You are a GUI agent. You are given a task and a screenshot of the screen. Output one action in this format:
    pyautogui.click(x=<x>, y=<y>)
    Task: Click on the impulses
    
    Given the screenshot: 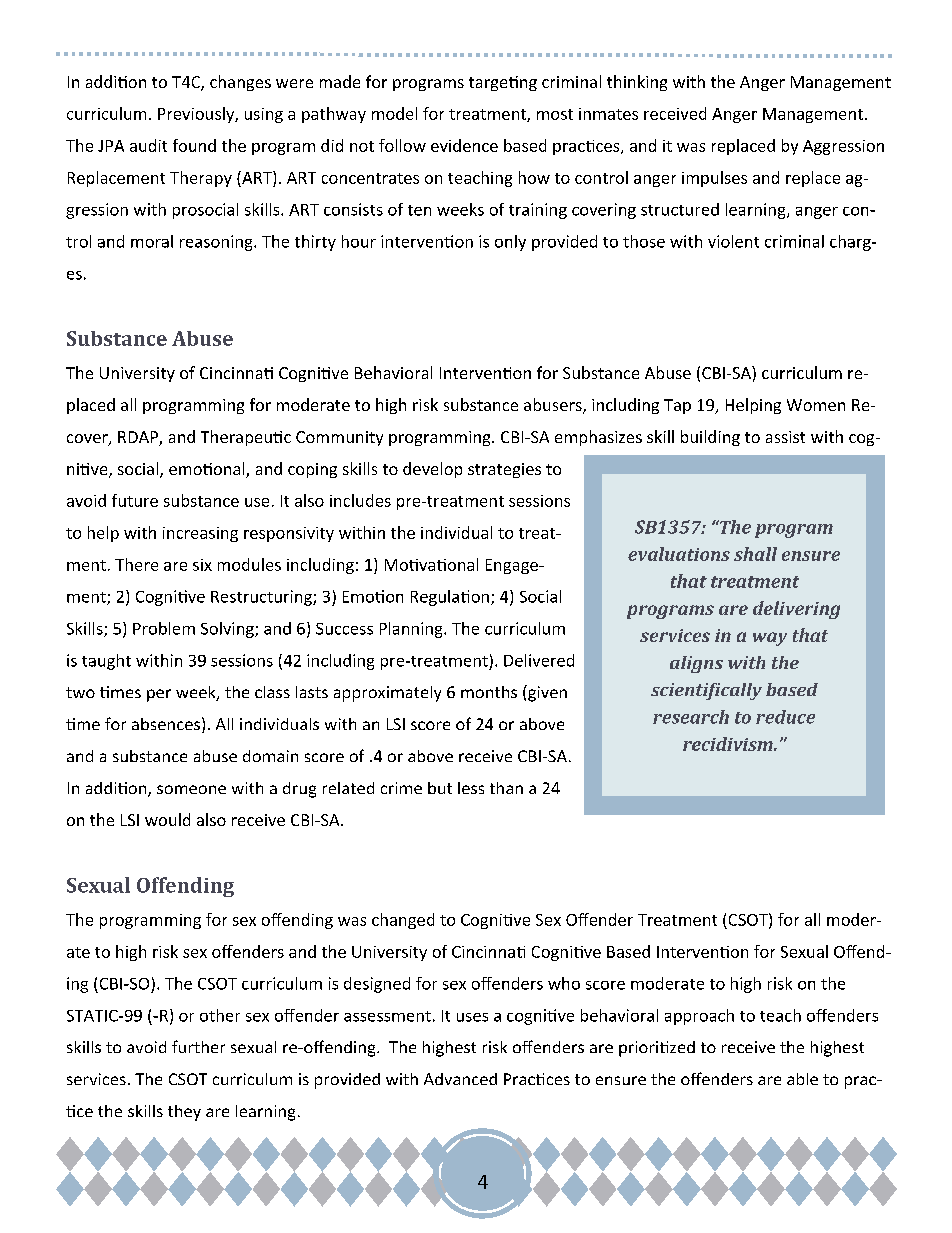 What is the action you would take?
    pyautogui.click(x=714, y=179)
